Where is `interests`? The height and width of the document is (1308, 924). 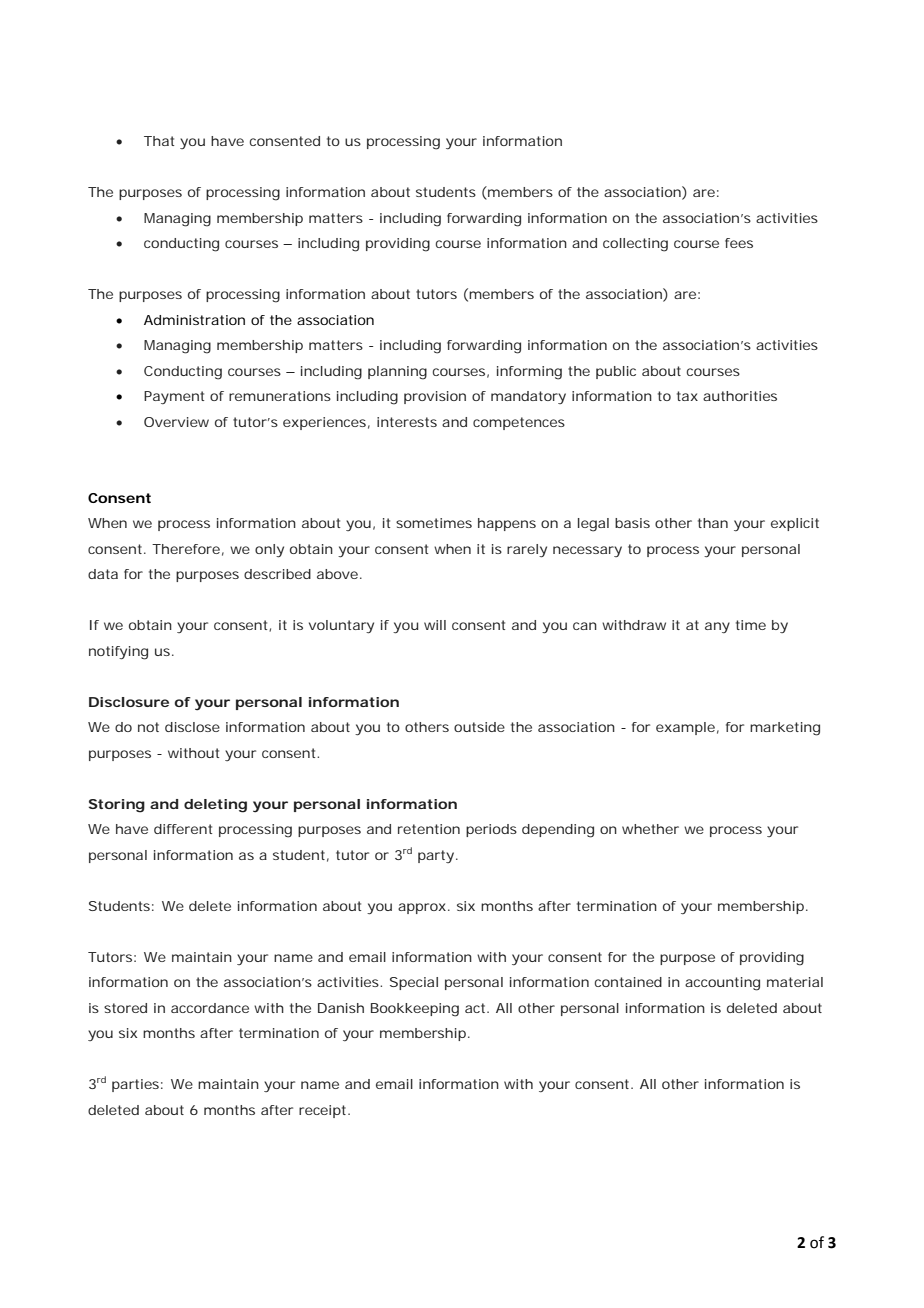 interests is located at coordinates (407, 422).
